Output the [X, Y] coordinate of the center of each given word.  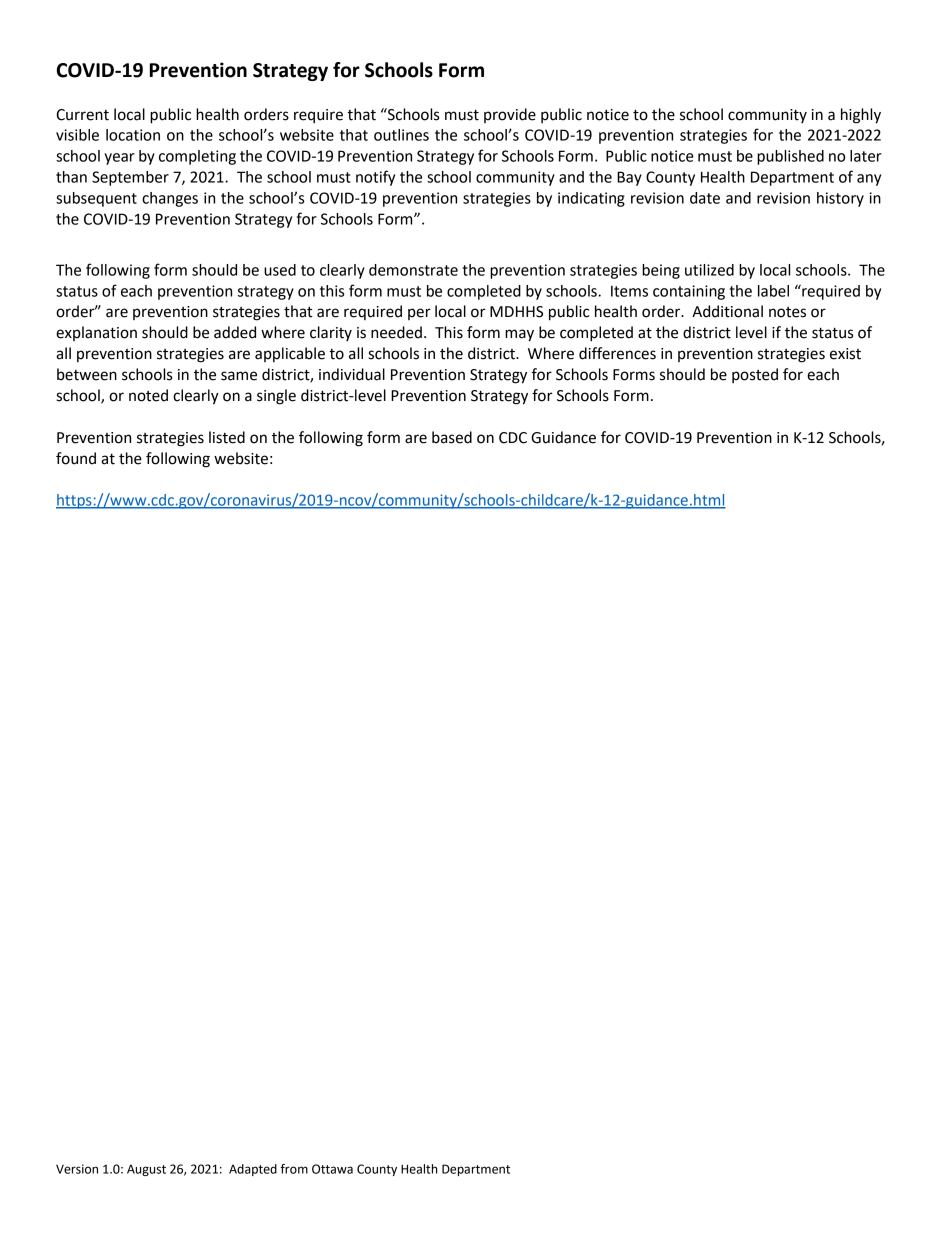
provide [510, 115]
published [790, 157]
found [76, 458]
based [452, 437]
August [146, 1170]
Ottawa [332, 1169]
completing [197, 157]
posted [755, 375]
